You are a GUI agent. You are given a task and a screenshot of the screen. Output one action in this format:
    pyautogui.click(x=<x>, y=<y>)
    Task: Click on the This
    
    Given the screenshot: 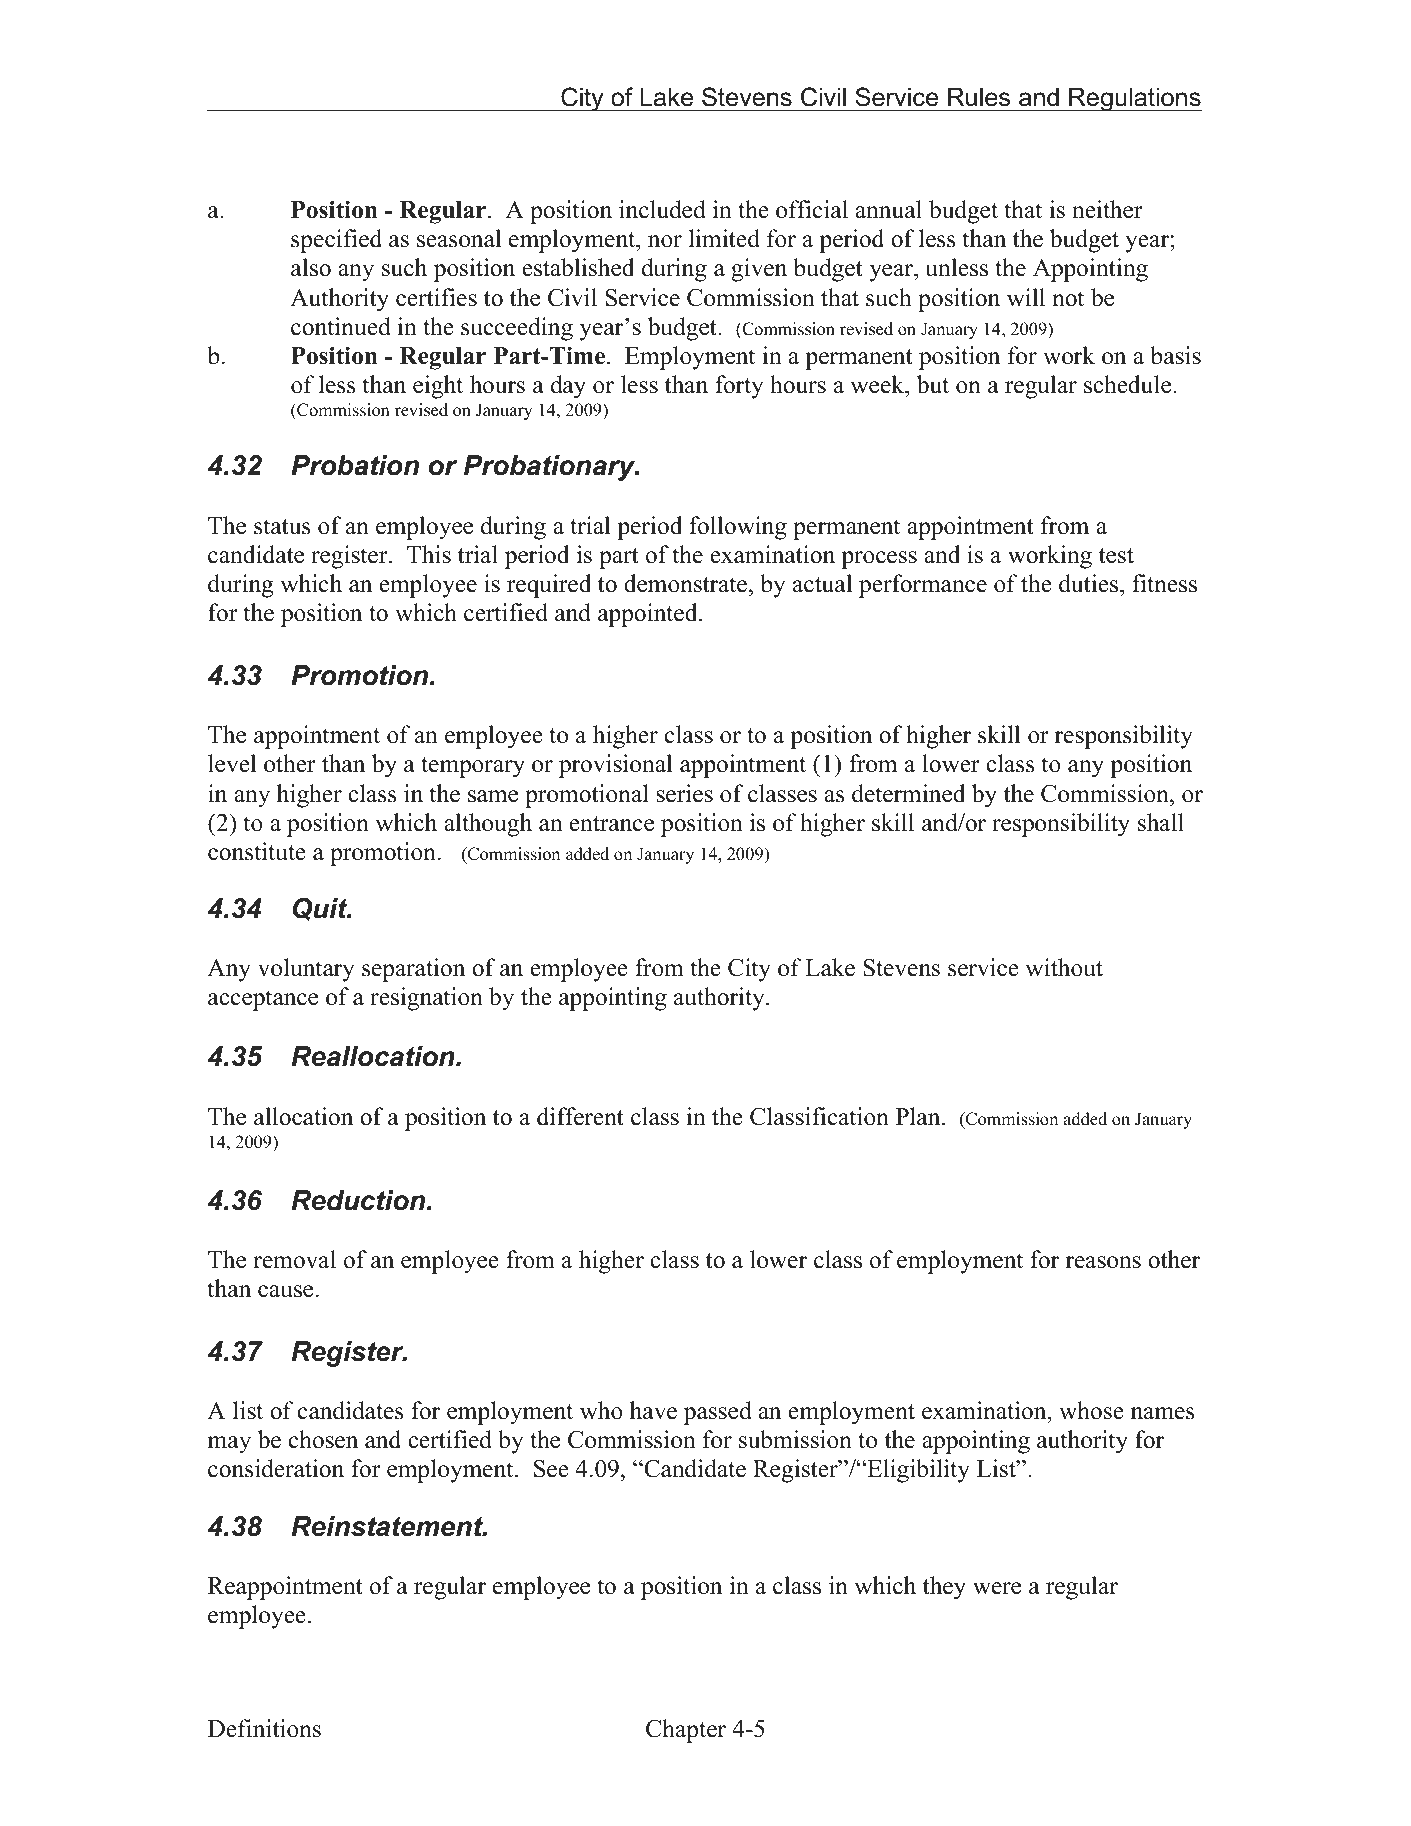 What is the action you would take?
    pyautogui.click(x=429, y=554)
